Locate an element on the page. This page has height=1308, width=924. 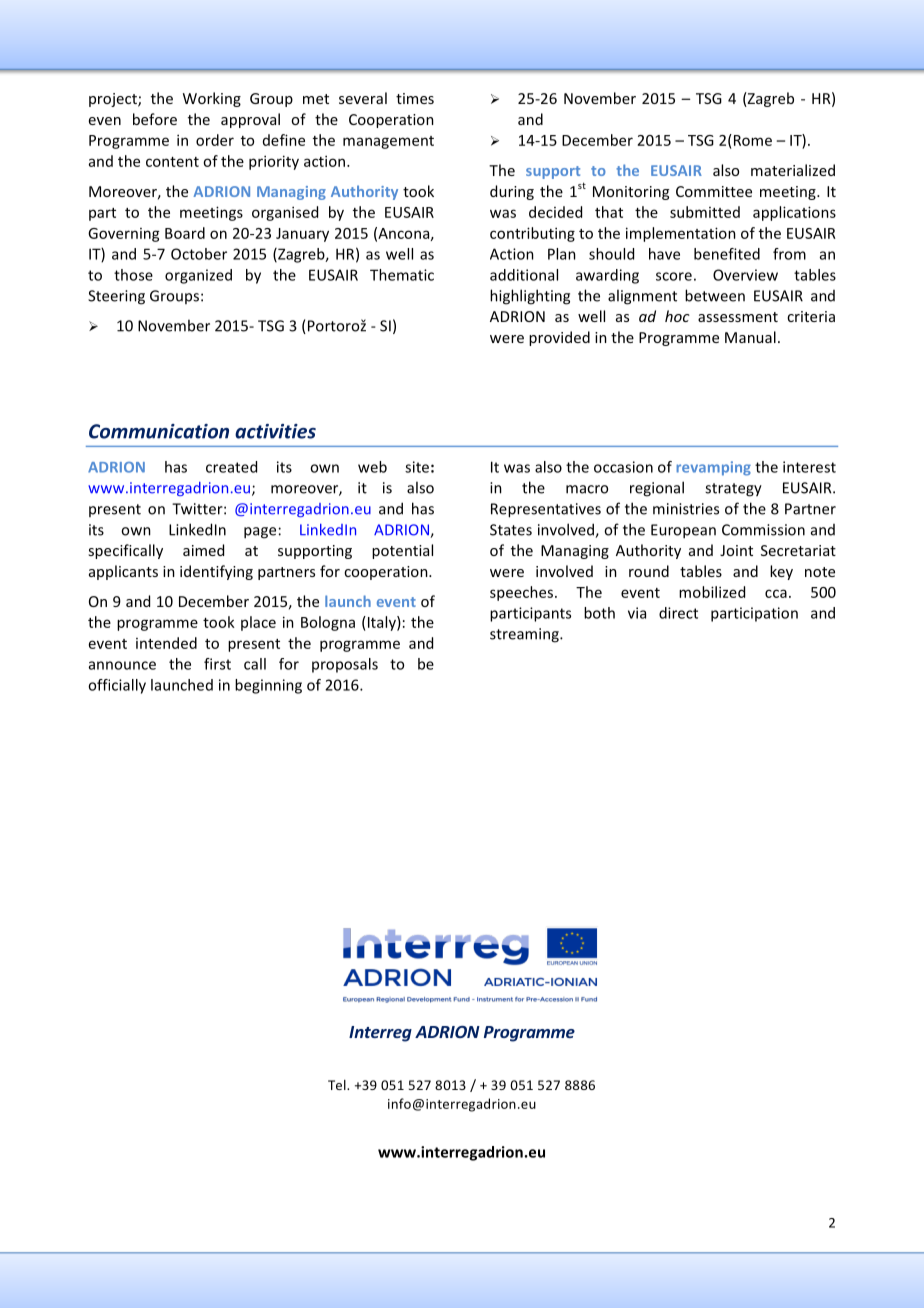
speeches is located at coordinates (523, 593).
